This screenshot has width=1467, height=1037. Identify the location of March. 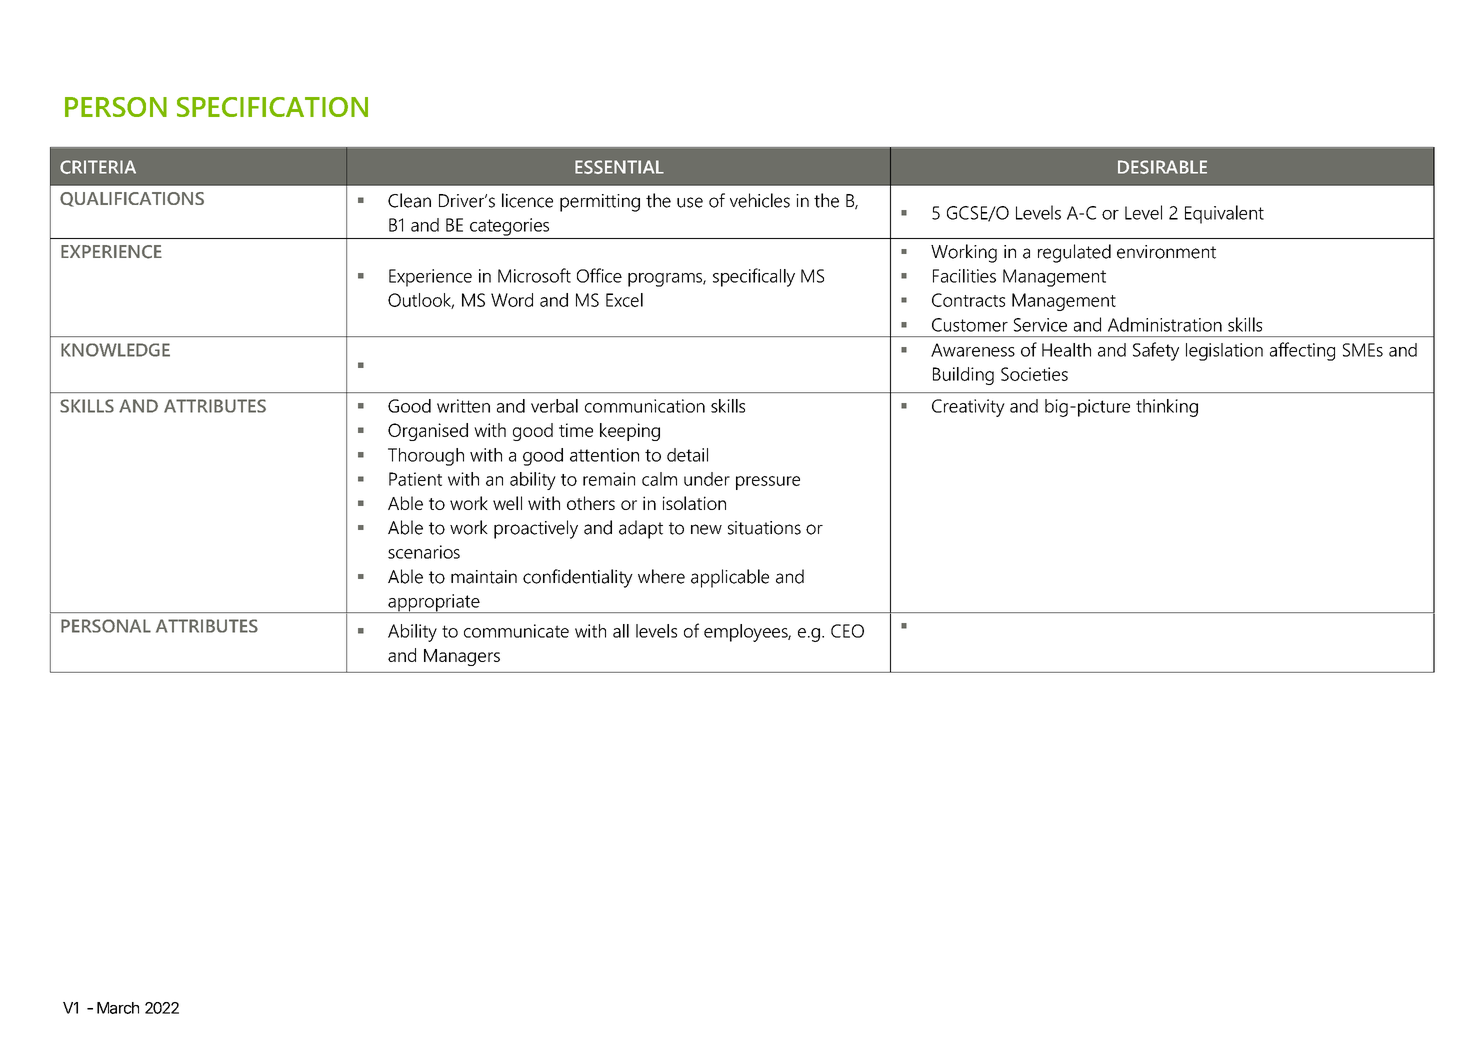
(118, 1008).
